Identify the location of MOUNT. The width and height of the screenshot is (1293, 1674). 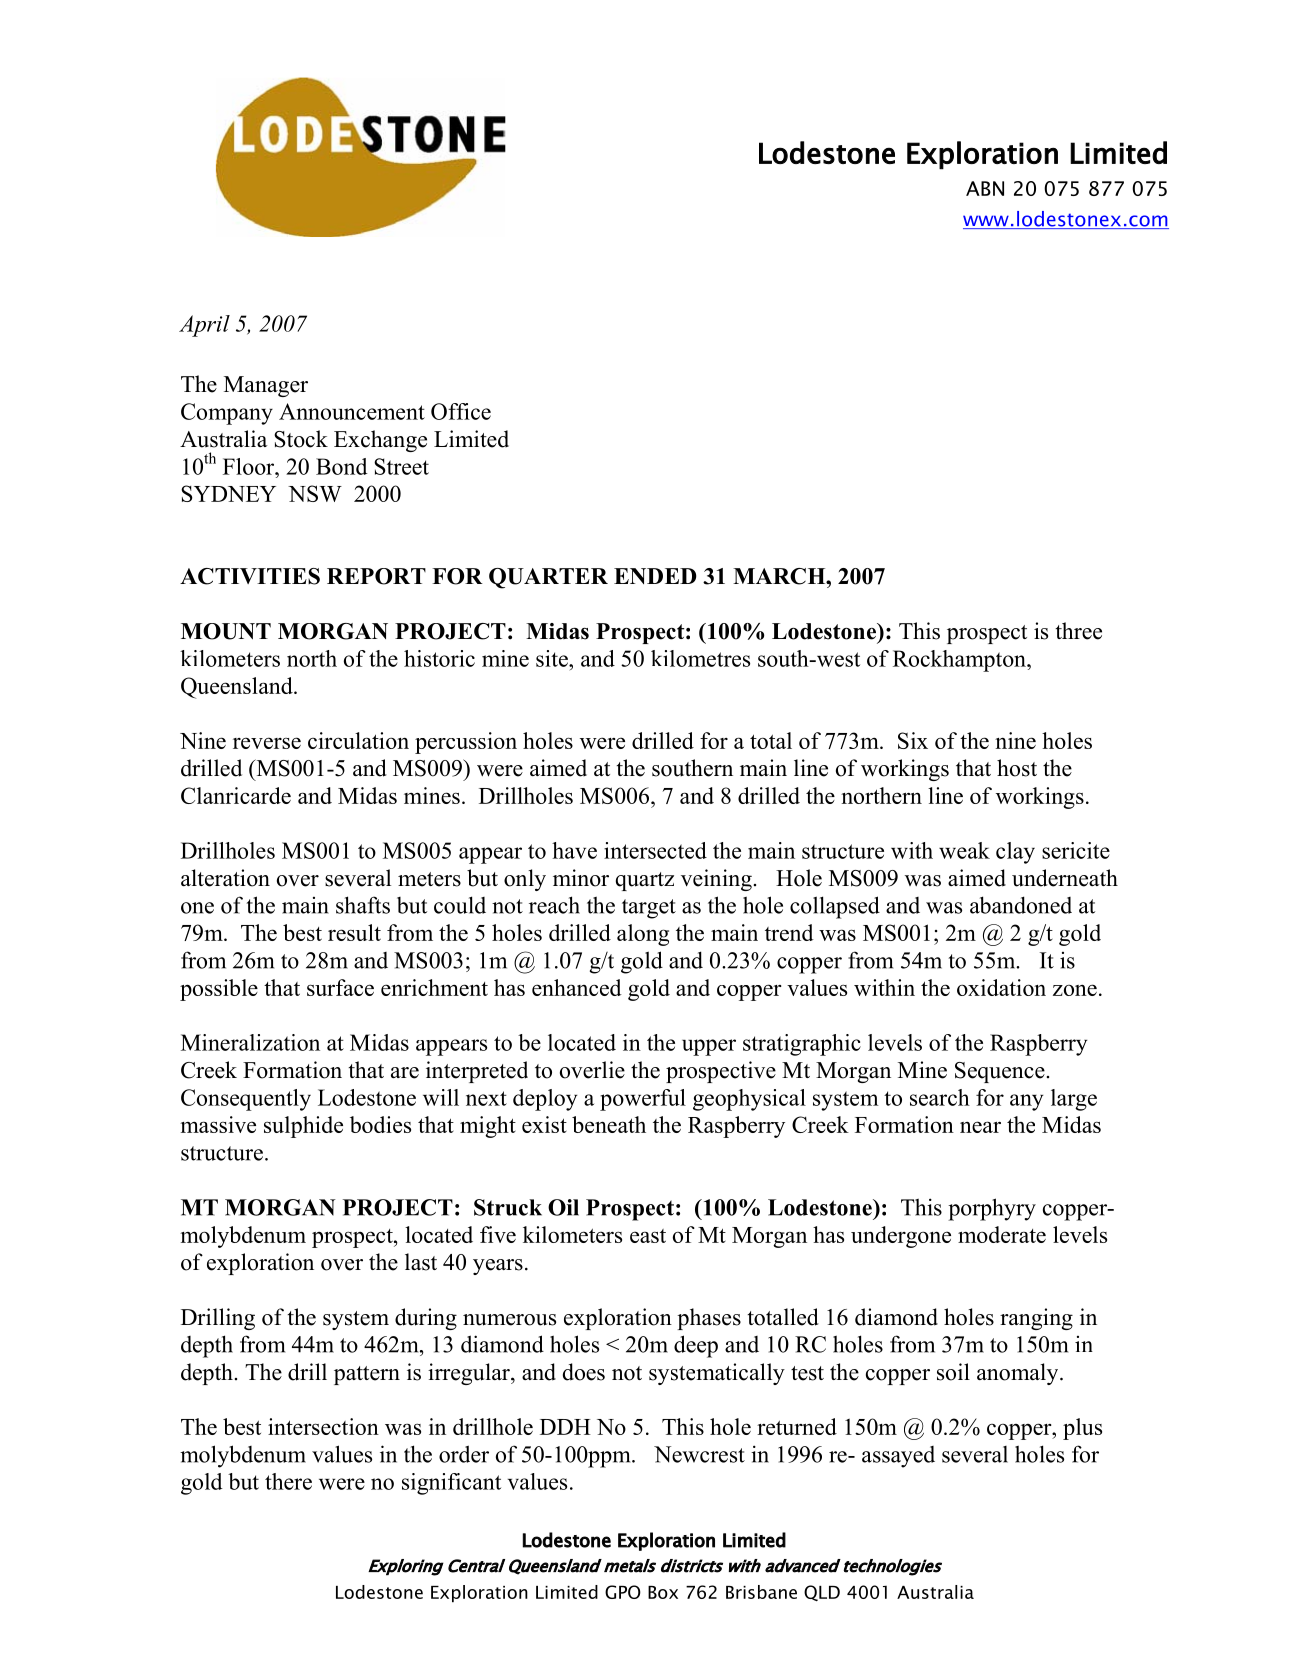
(226, 631).
